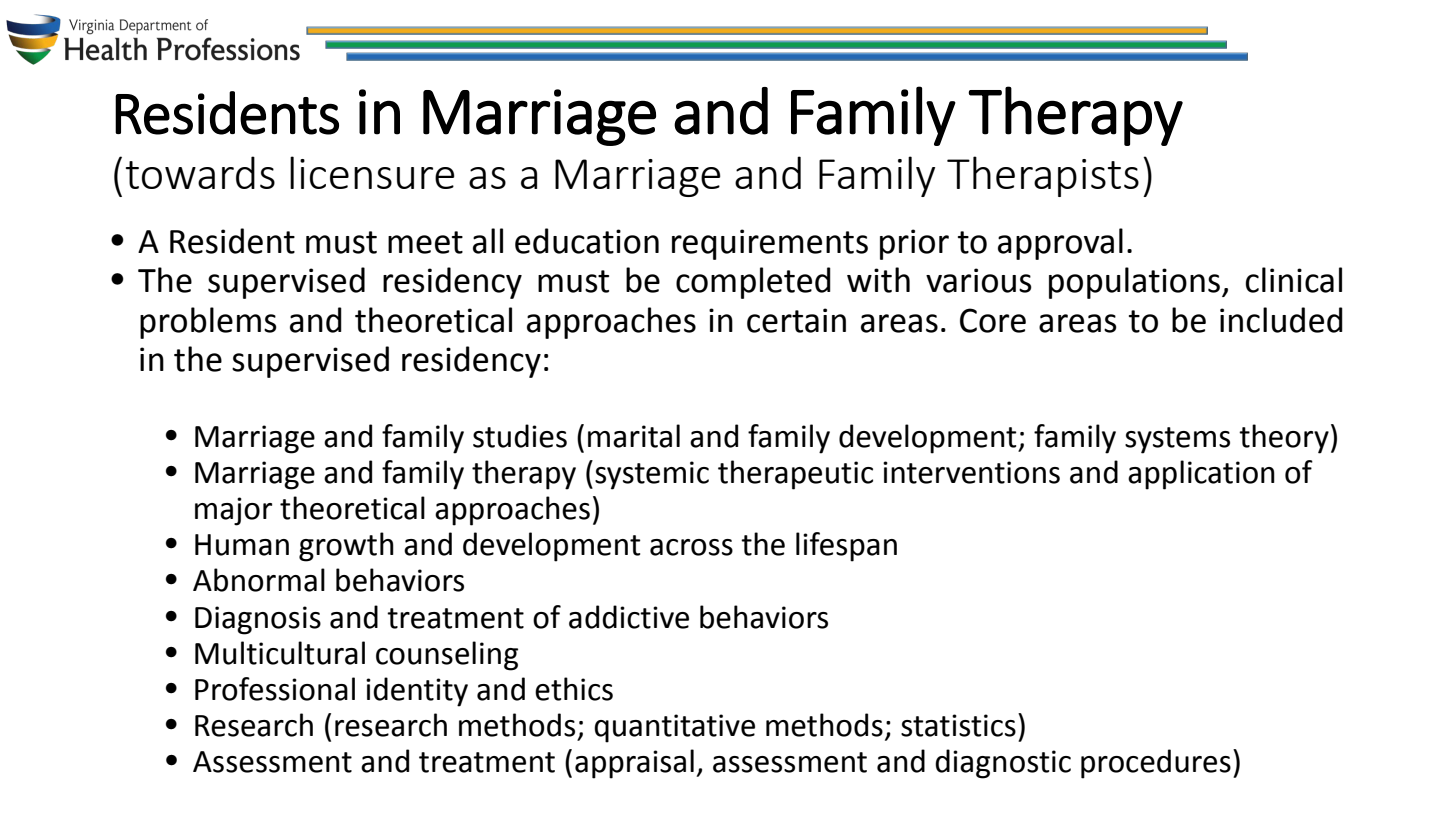  Describe the element at coordinates (233, 511) in the screenshot. I see `major` at that location.
